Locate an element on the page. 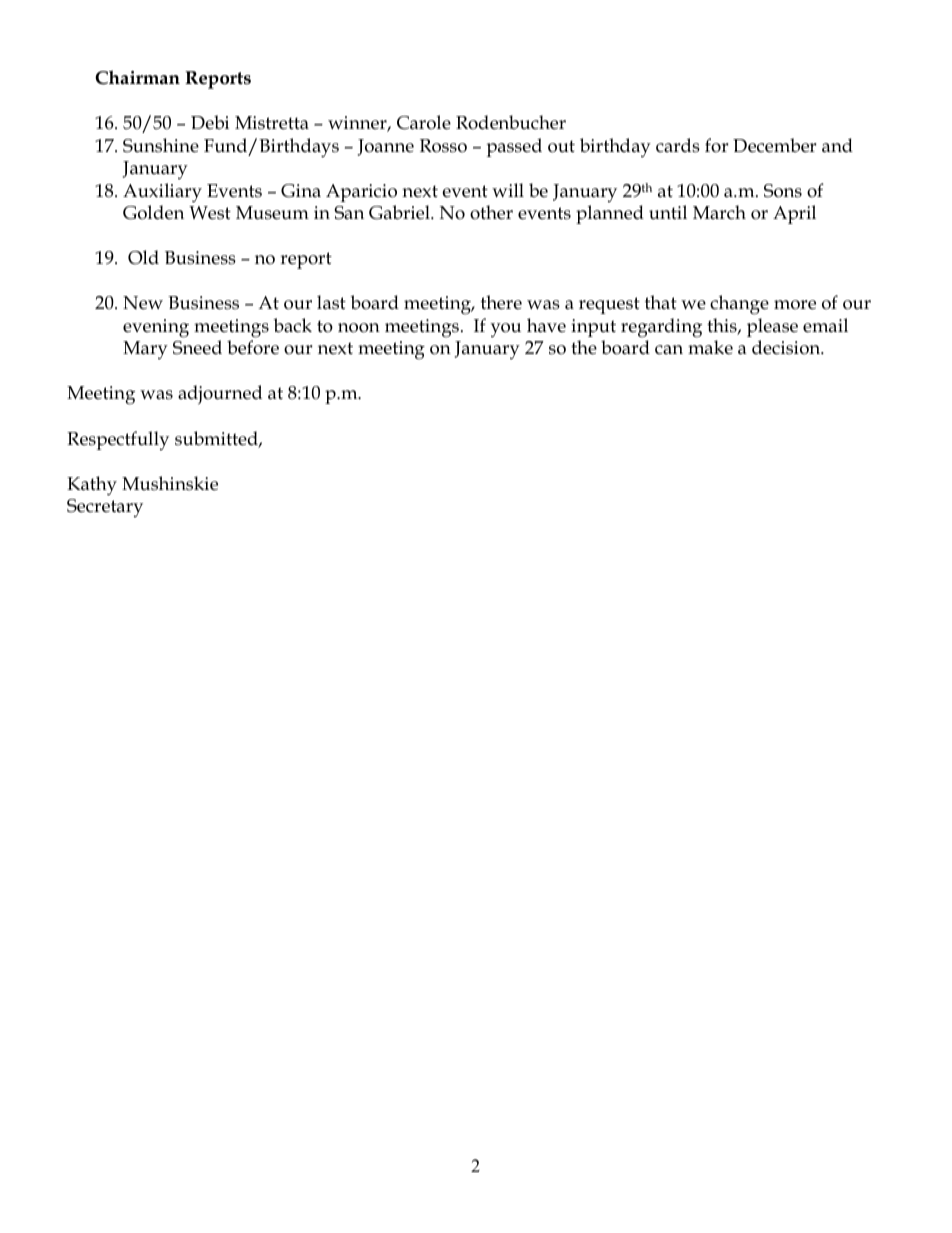 The height and width of the page is (1233, 952). will is located at coordinates (508, 190).
